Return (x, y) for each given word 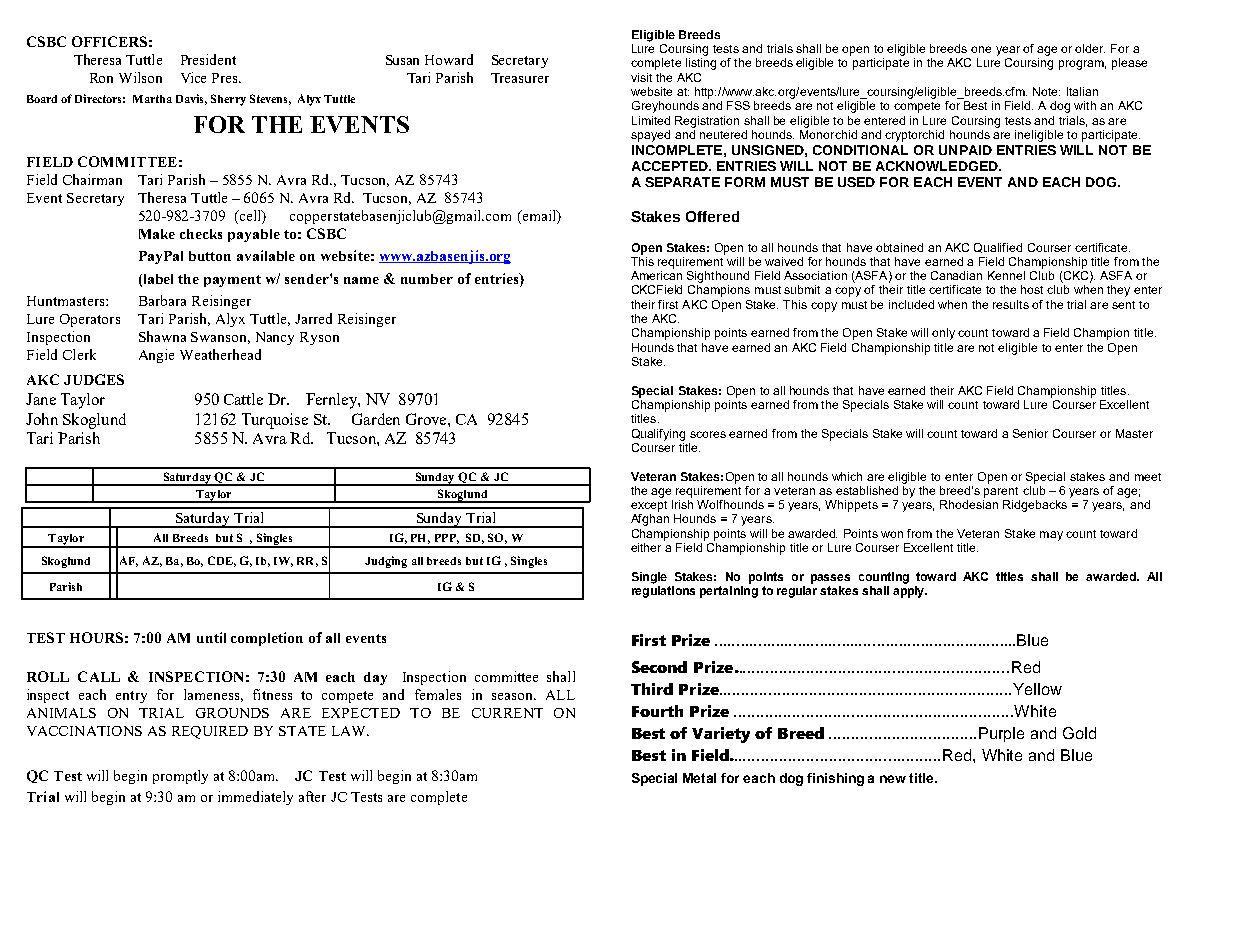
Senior (1030, 433)
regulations (663, 592)
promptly (180, 777)
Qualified (998, 248)
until (211, 637)
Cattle (243, 399)
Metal (699, 778)
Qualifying (658, 435)
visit (641, 77)
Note (1046, 91)
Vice (193, 77)
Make (157, 234)
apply (910, 592)
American (656, 275)
